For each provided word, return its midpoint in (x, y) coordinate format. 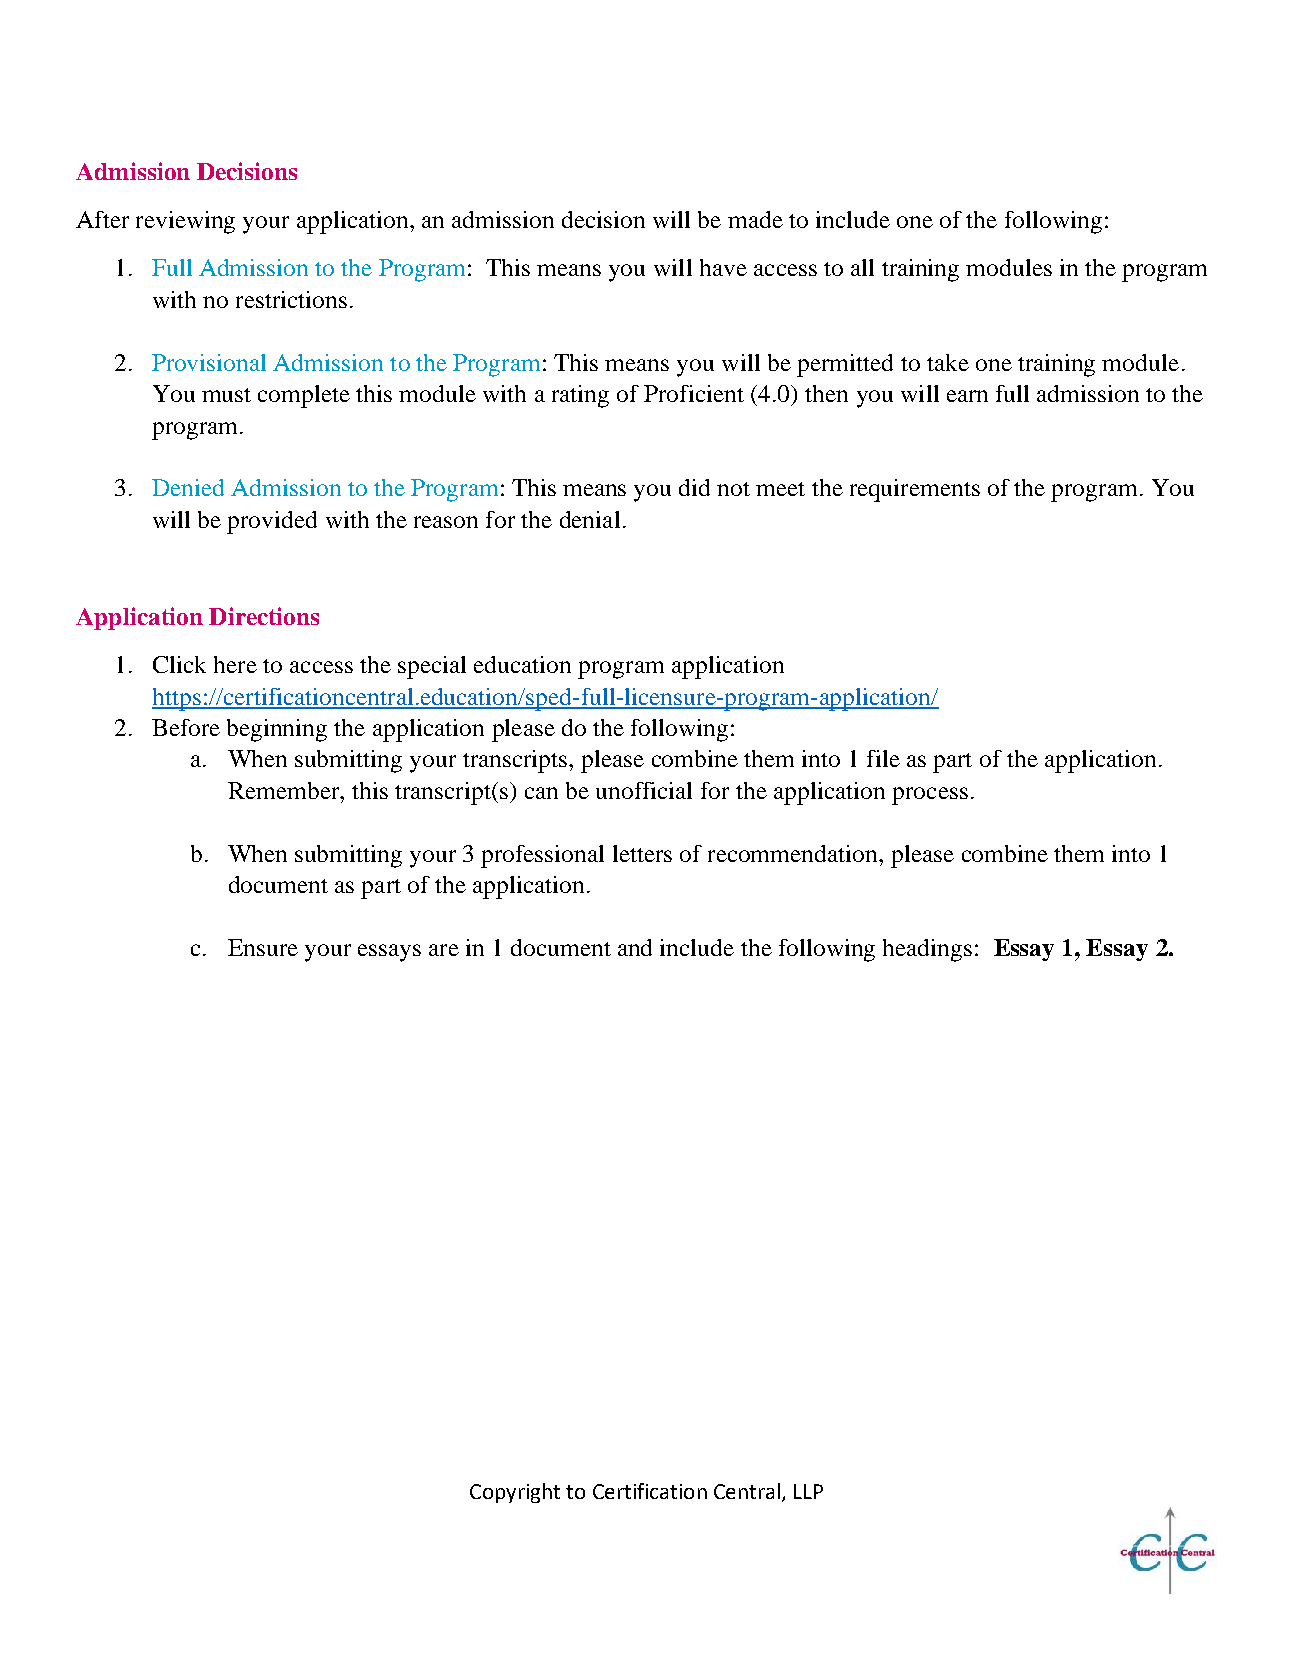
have (723, 267)
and (635, 947)
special (432, 667)
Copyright (515, 1493)
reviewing (185, 222)
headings (927, 950)
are (444, 950)
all (862, 267)
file (883, 758)
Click (179, 664)
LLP (808, 1491)
